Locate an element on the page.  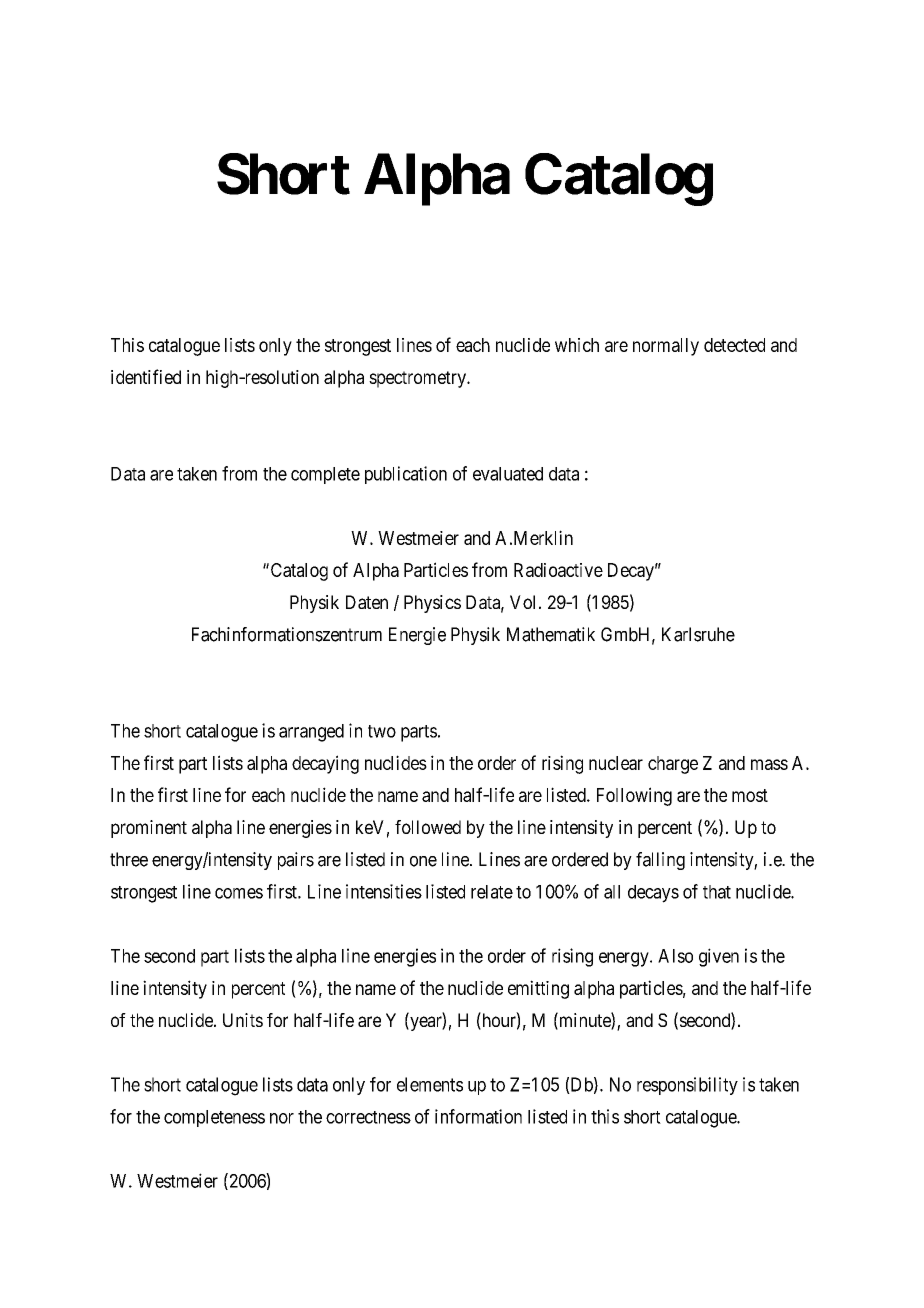
Radioactive is located at coordinates (558, 570).
